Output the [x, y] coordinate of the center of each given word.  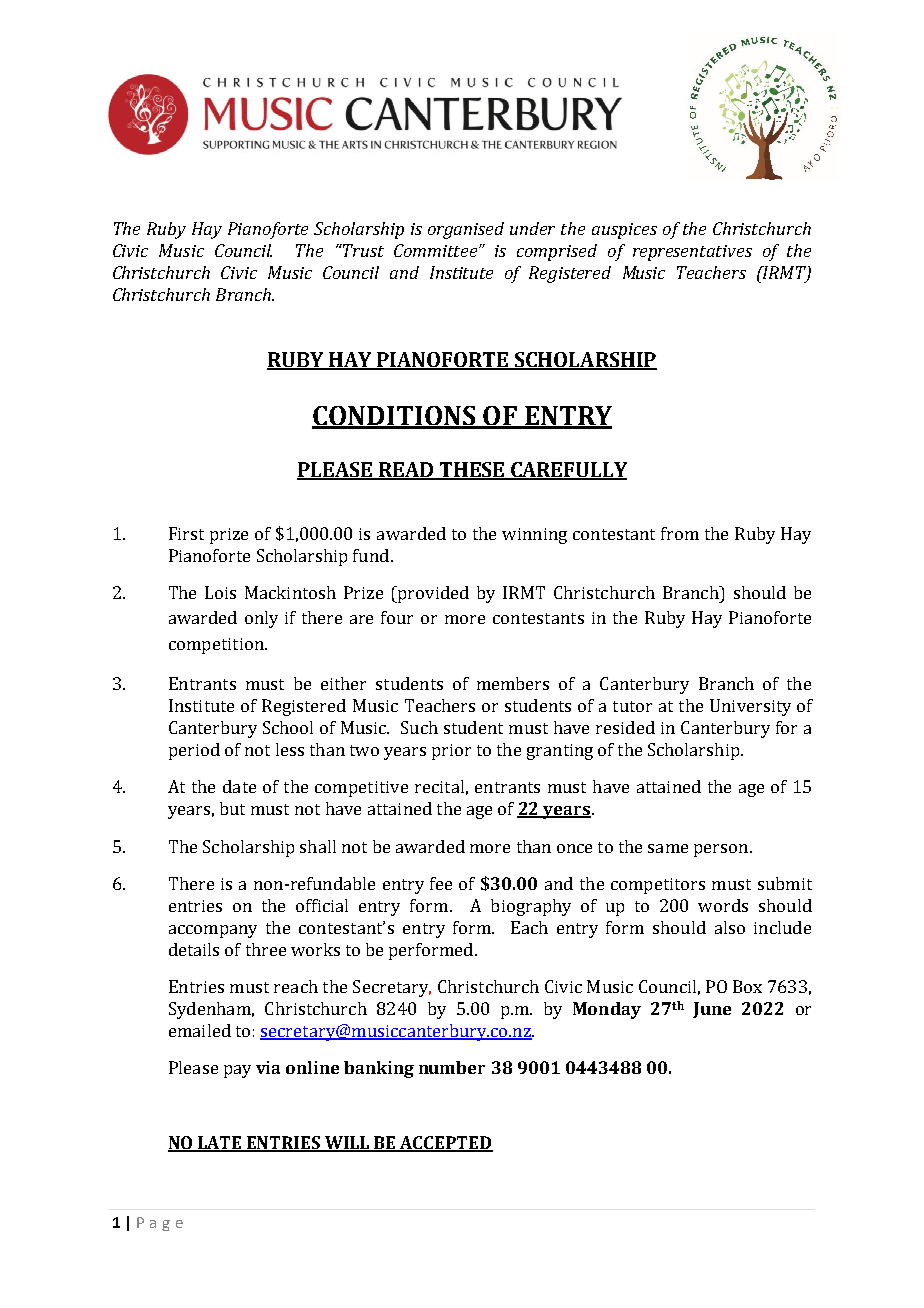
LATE [220, 1143]
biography [531, 907]
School [288, 727]
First [186, 533]
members [513, 683]
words [723, 905]
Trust [362, 250]
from [680, 533]
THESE [471, 470]
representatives [692, 253]
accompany [213, 931]
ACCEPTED [445, 1144]
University [750, 707]
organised [466, 230]
